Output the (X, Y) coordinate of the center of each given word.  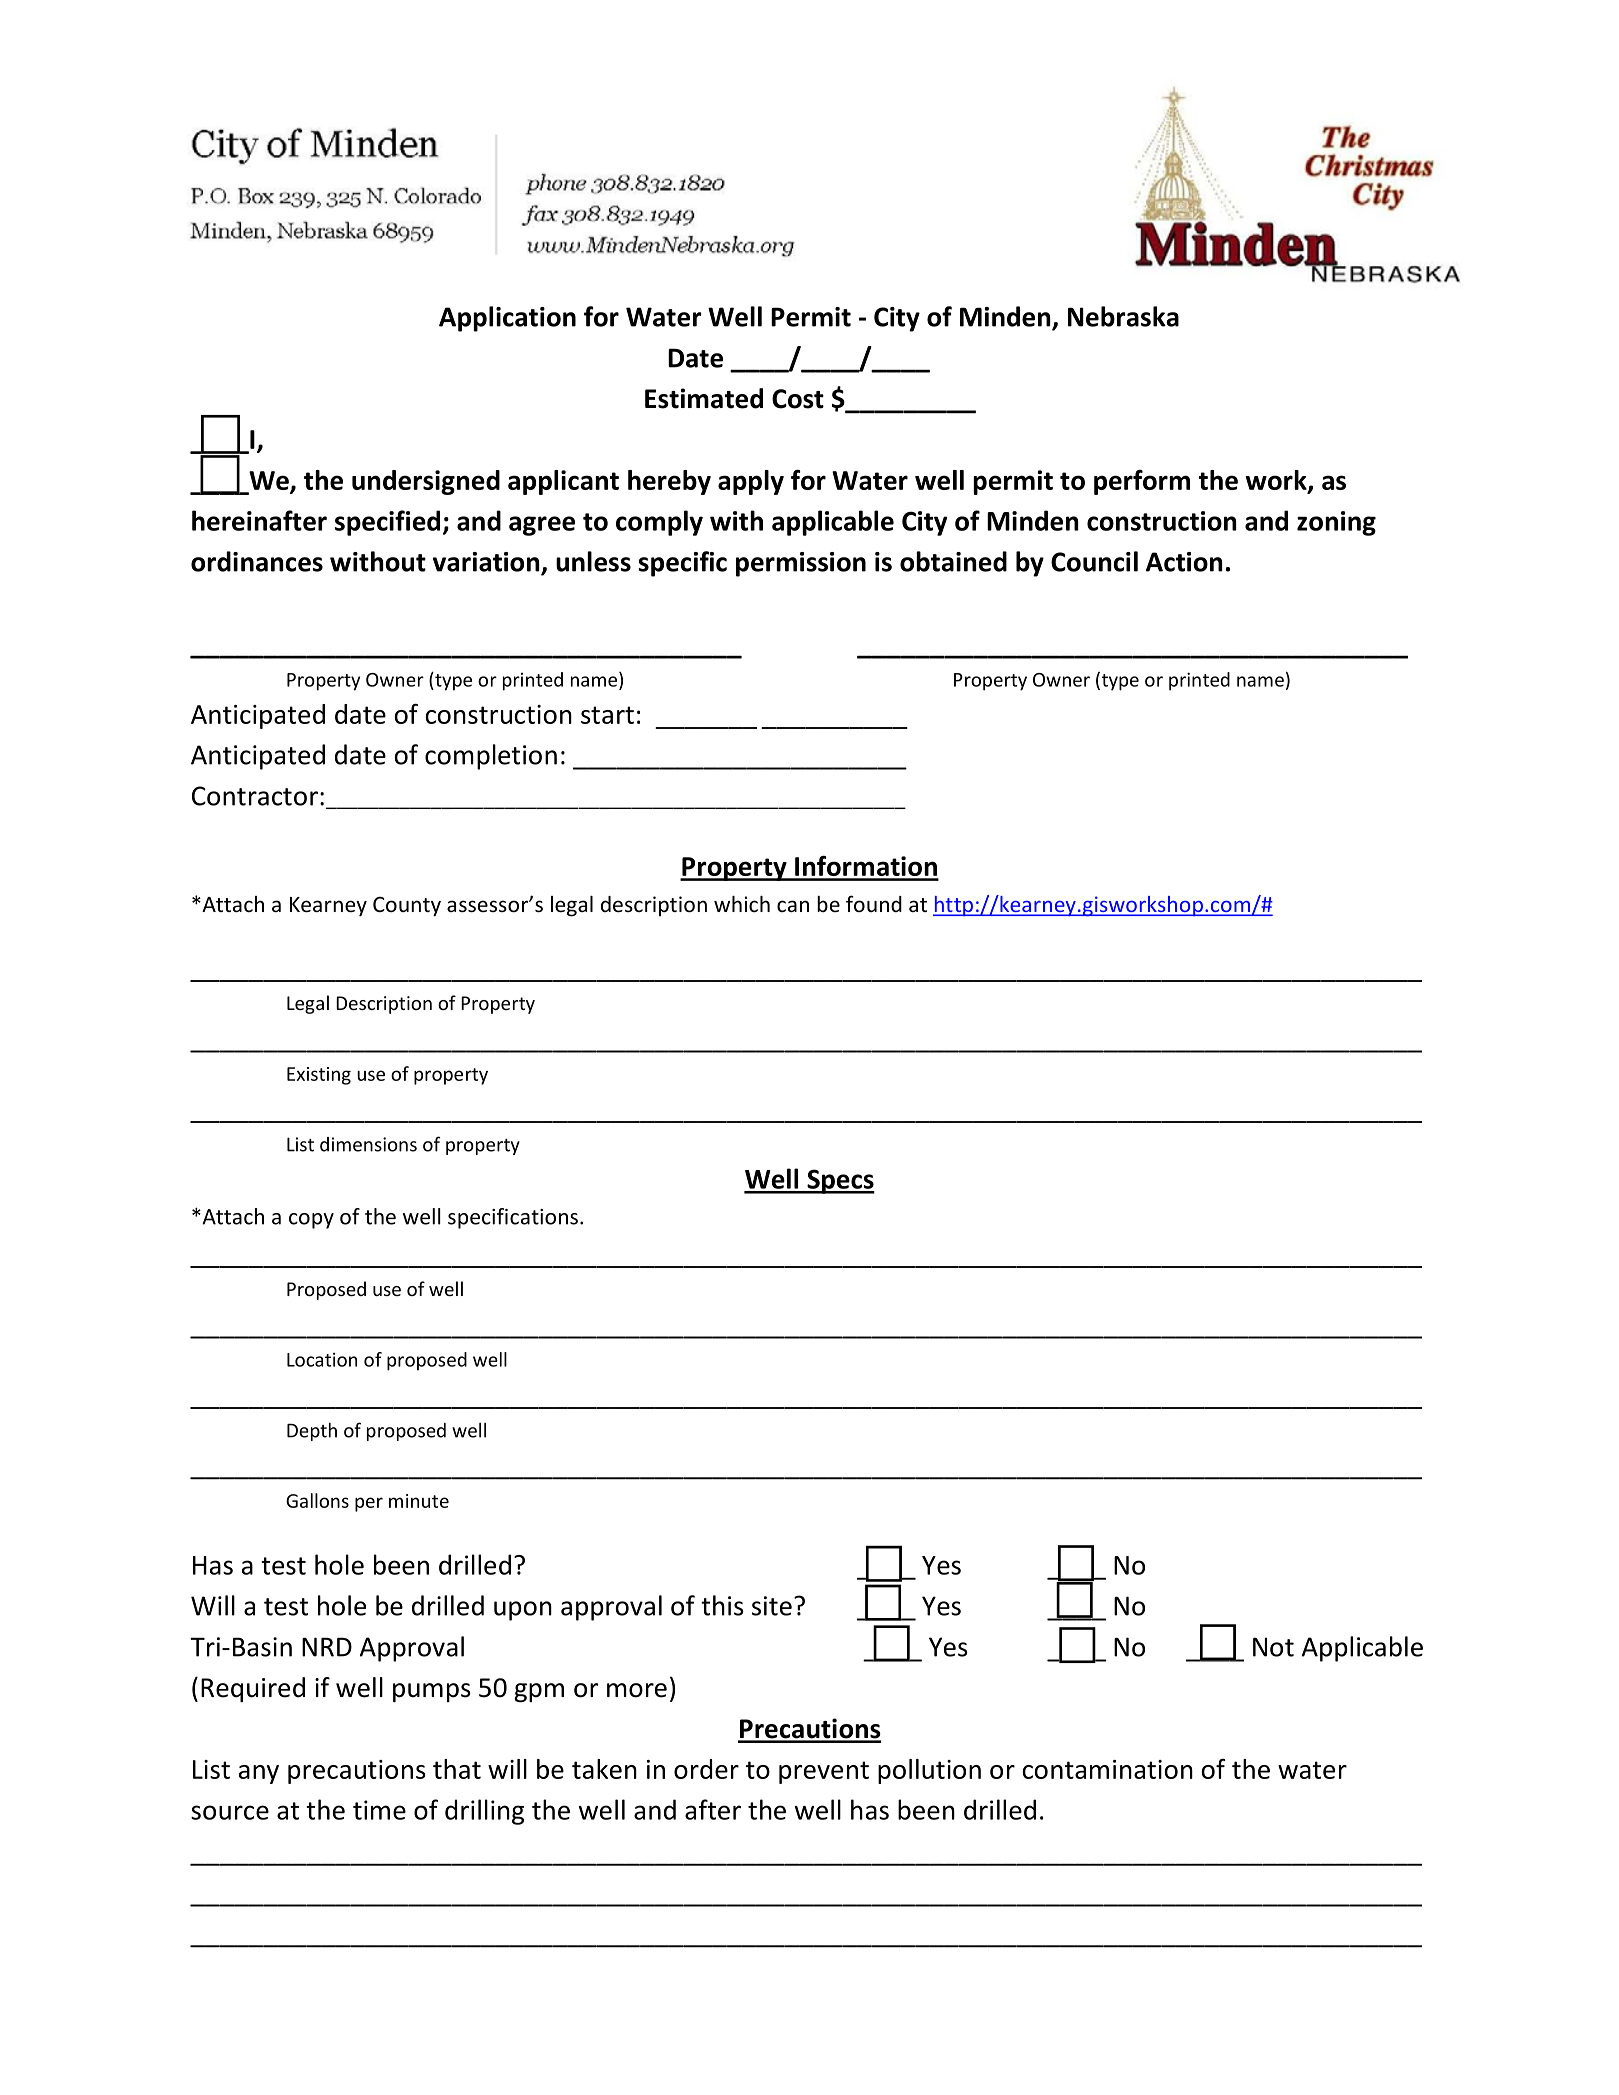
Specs (840, 1181)
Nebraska (1123, 316)
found (874, 903)
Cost (798, 399)
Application (507, 319)
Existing (319, 1076)
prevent (824, 1772)
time (379, 1810)
